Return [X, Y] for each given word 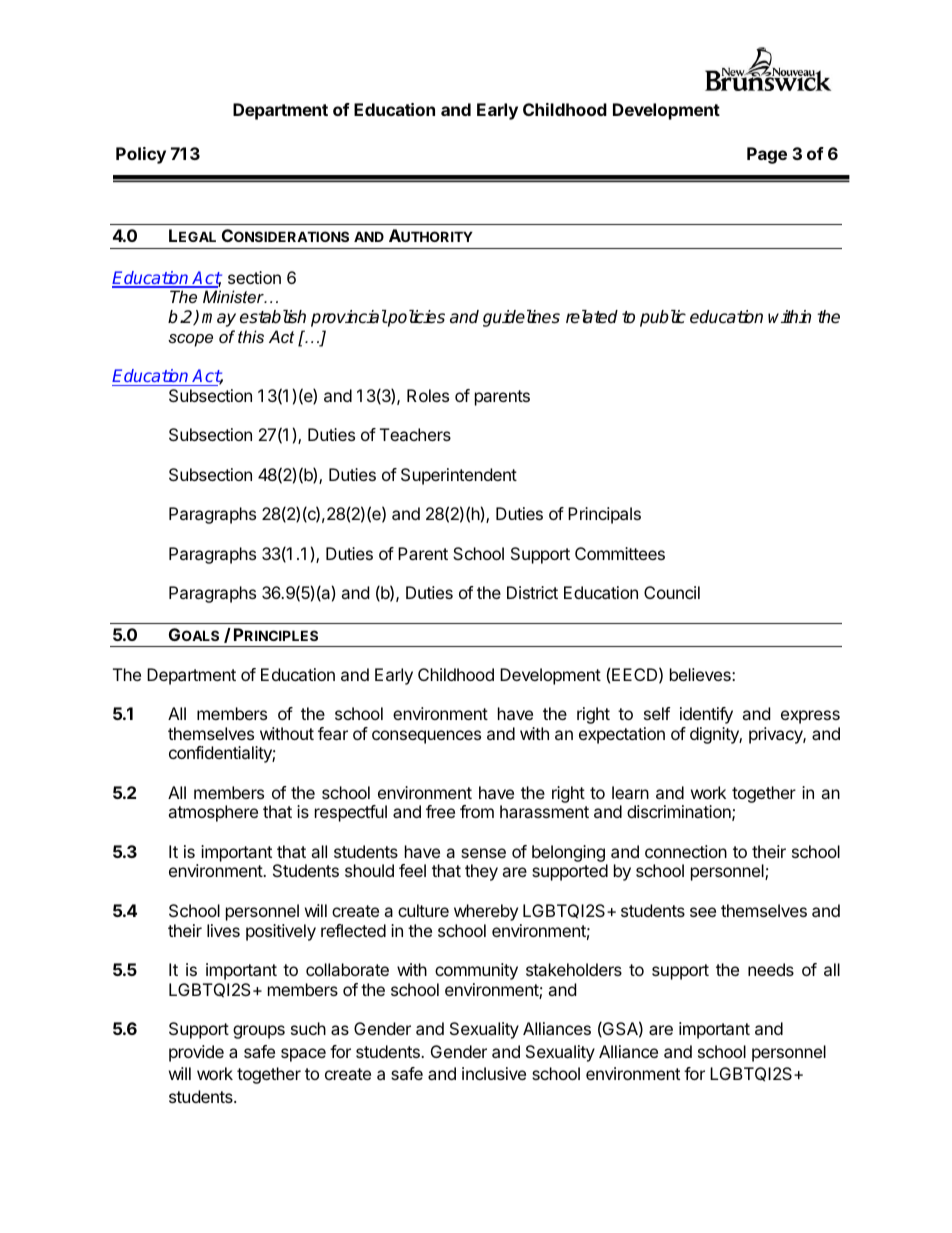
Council [672, 592]
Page [767, 155]
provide [196, 1053]
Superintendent [459, 476]
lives [223, 930]
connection [686, 851]
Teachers [415, 434]
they [481, 872]
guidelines [521, 318]
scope [190, 340]
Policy [141, 155]
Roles [428, 395]
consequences [426, 737]
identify [706, 715]
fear [333, 733]
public [663, 318]
